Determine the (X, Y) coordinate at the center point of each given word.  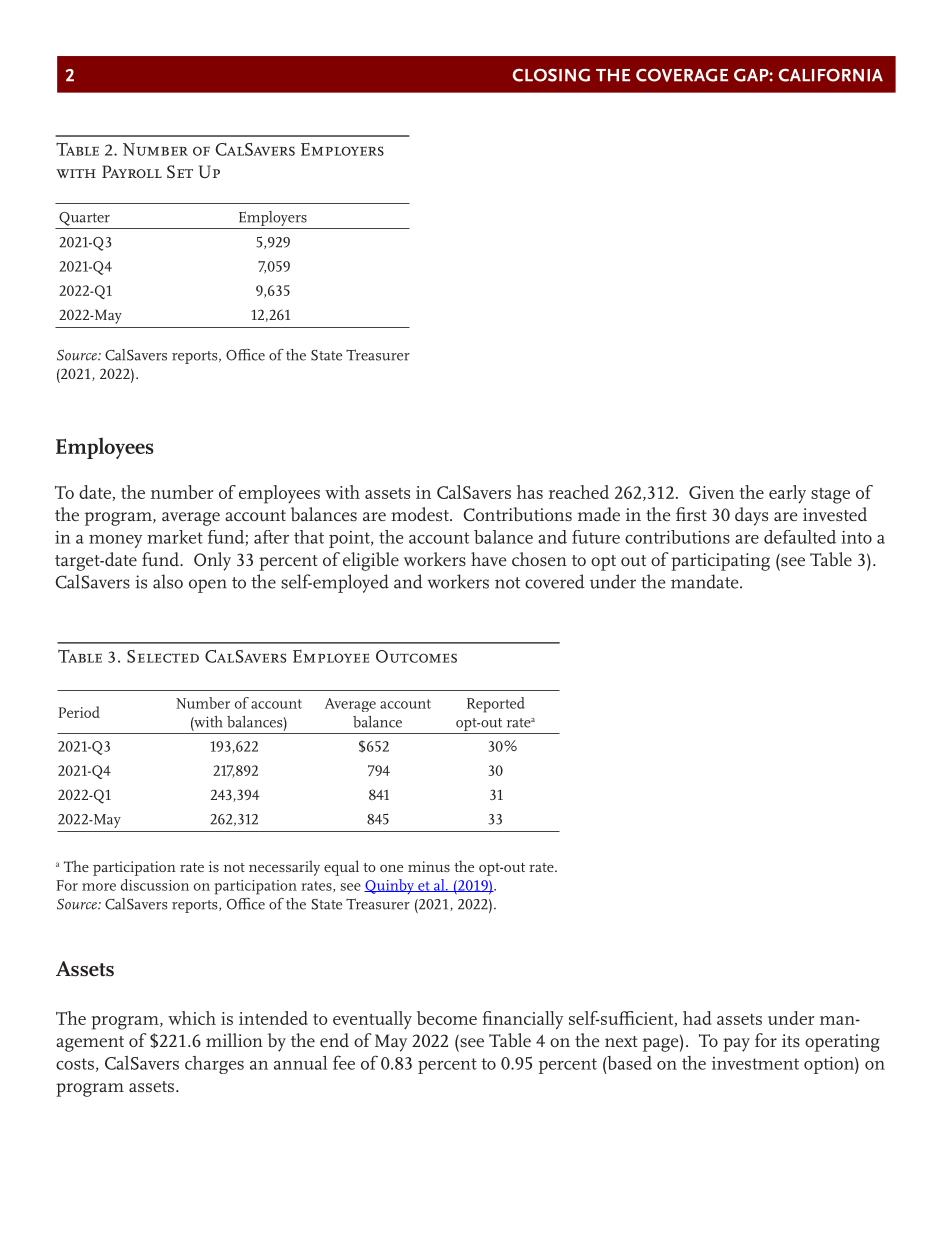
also (168, 581)
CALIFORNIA (830, 75)
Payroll (132, 171)
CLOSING (551, 75)
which (192, 1018)
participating (720, 562)
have (489, 559)
